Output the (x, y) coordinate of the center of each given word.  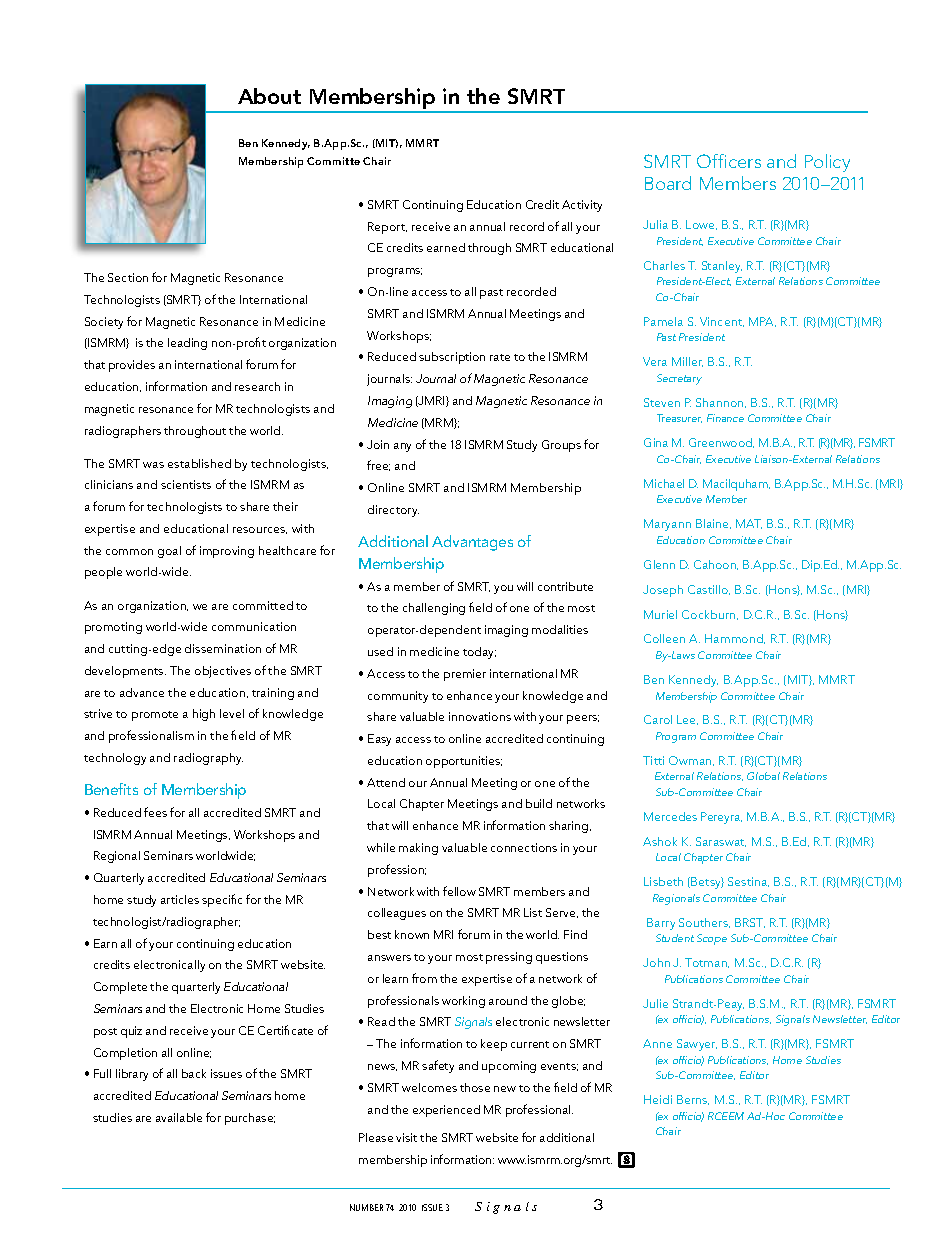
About (269, 96)
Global (763, 776)
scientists (186, 484)
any (402, 447)
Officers (729, 161)
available (179, 1117)
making (418, 849)
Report (387, 228)
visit (406, 1137)
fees (155, 812)
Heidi (658, 1099)
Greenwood (721, 443)
